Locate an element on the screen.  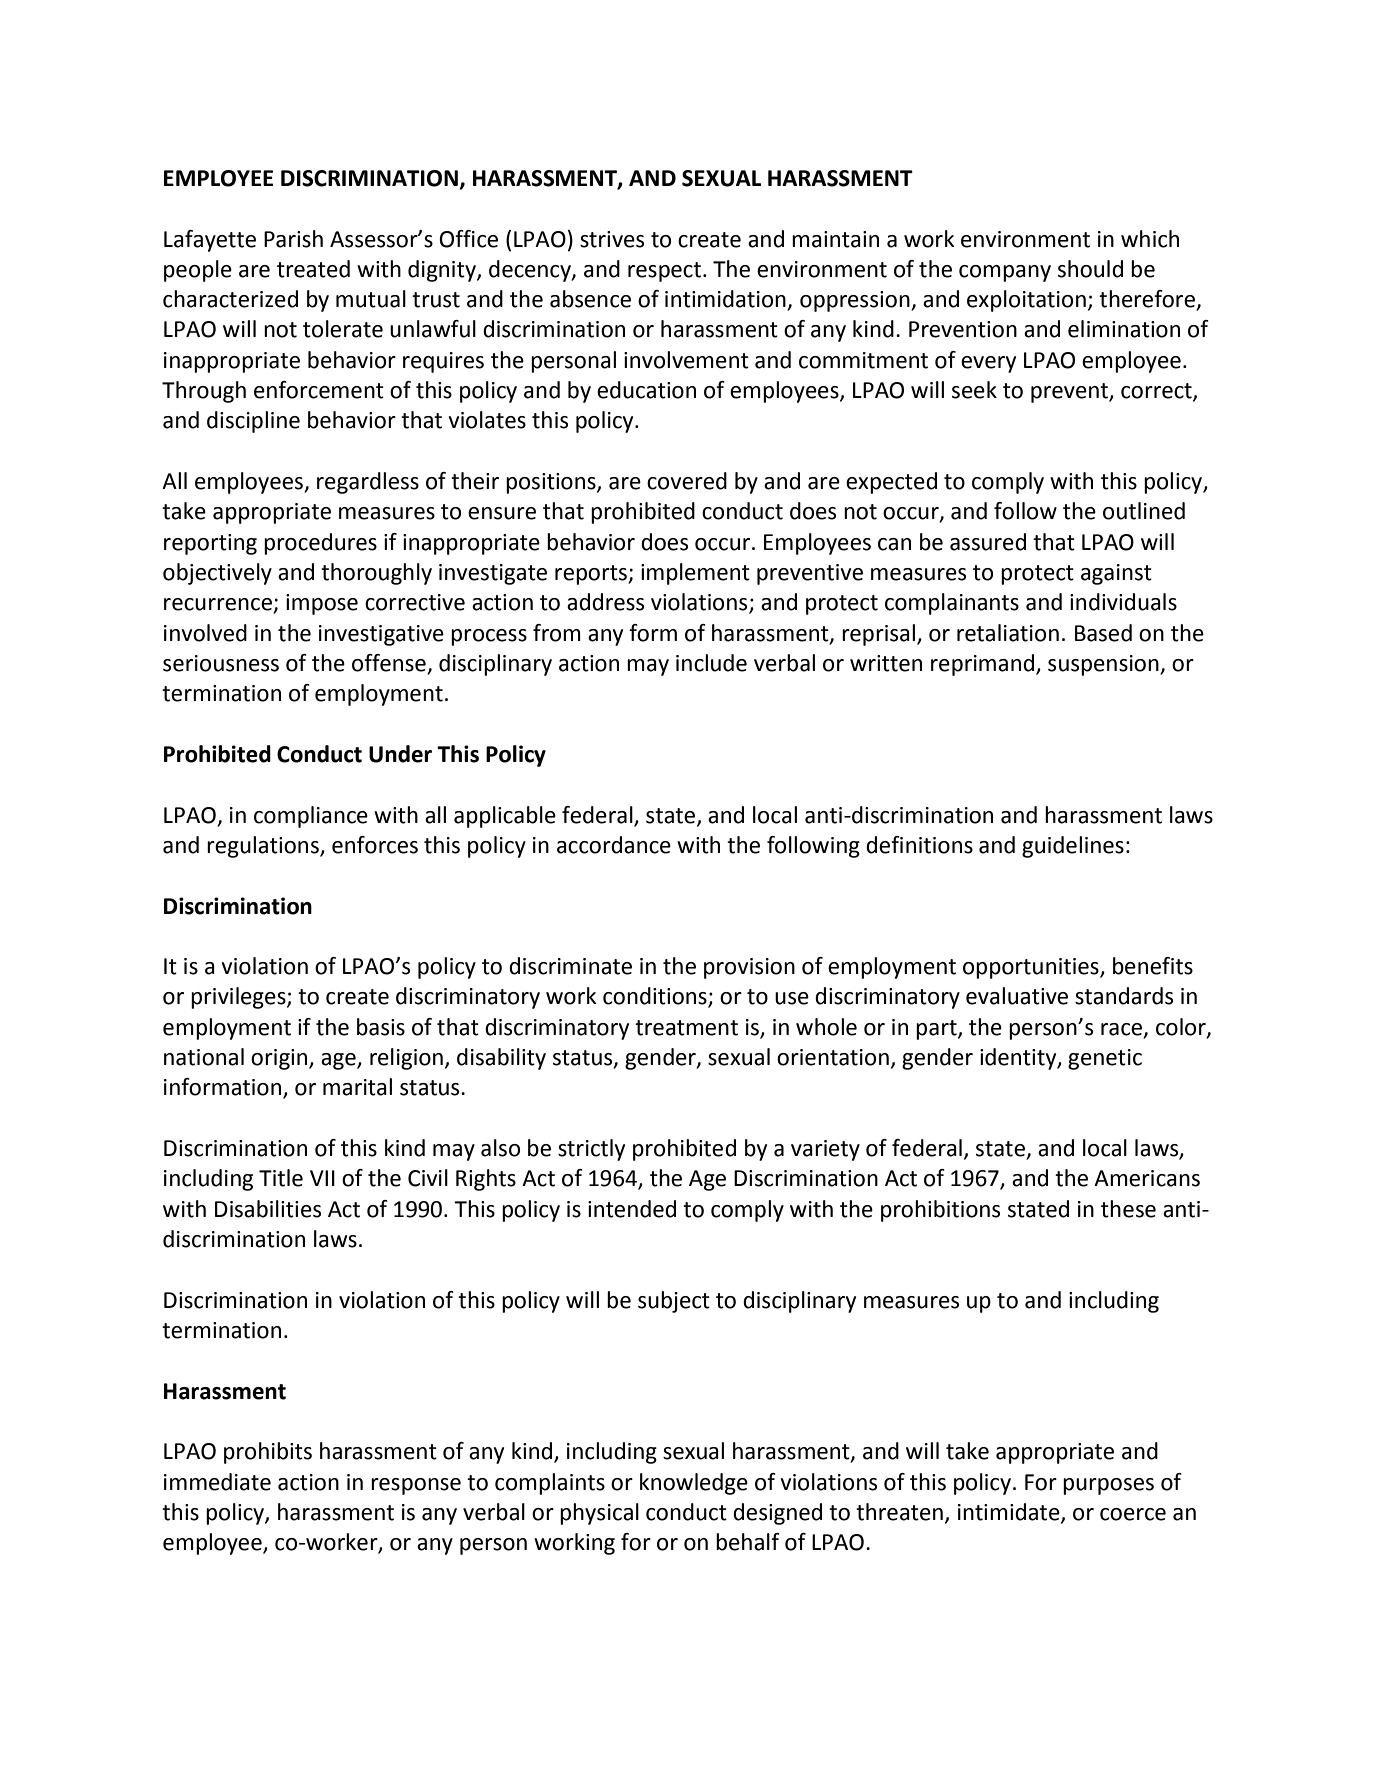
treated is located at coordinates (313, 269).
